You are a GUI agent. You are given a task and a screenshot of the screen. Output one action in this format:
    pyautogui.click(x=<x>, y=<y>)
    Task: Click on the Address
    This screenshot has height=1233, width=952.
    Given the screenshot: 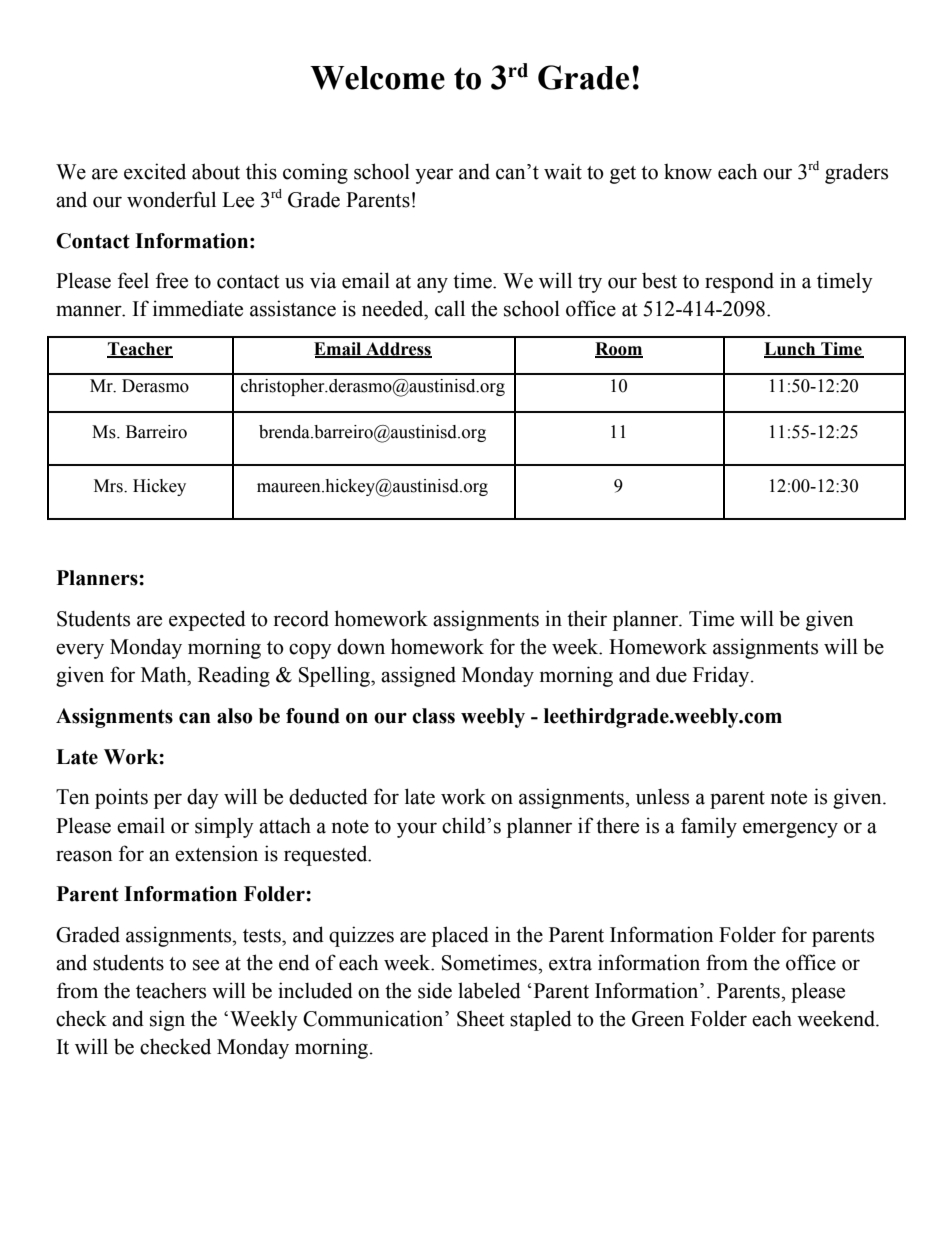 What is the action you would take?
    pyautogui.click(x=398, y=350)
